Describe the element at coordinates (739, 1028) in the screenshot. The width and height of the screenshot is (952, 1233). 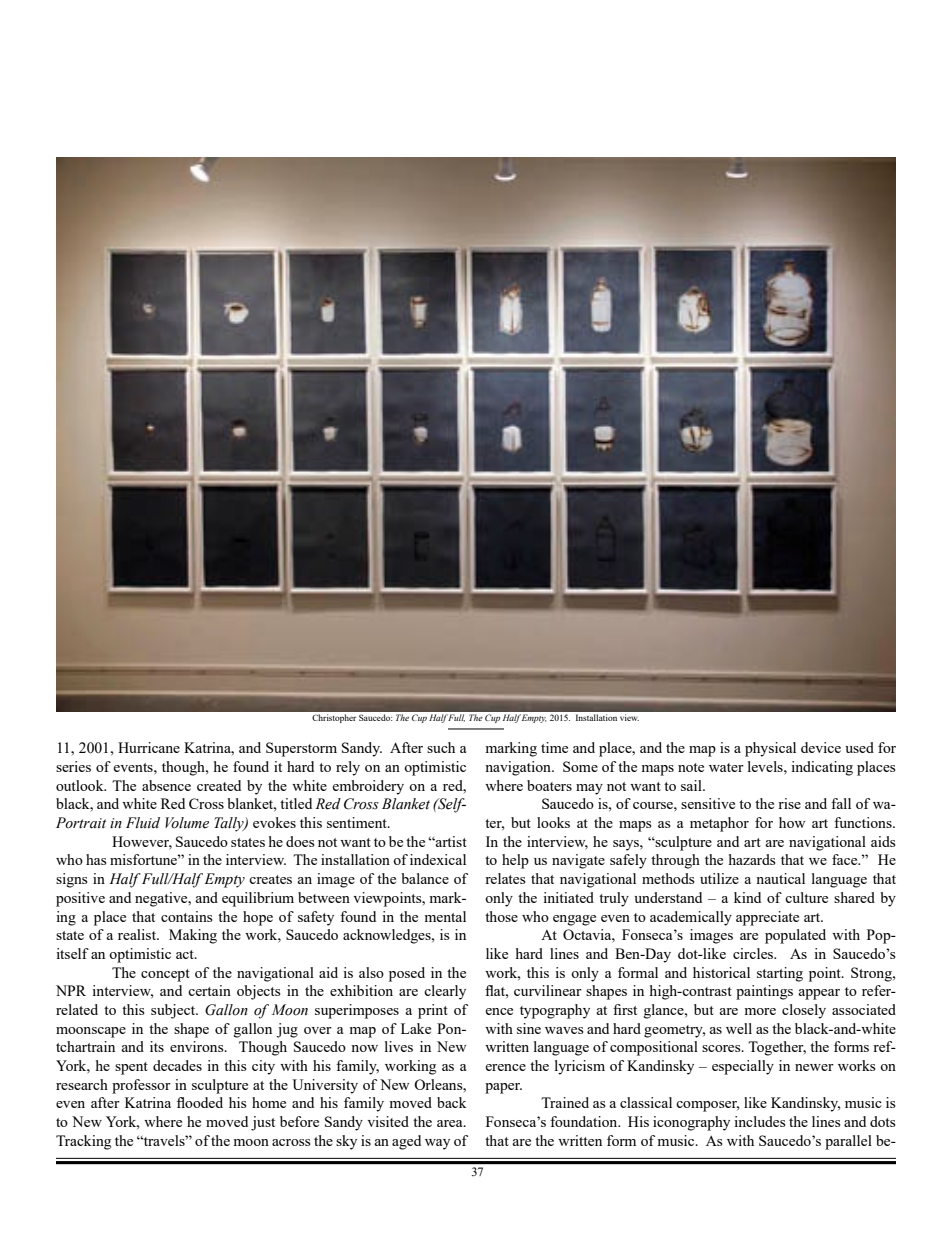
I see `well` at that location.
